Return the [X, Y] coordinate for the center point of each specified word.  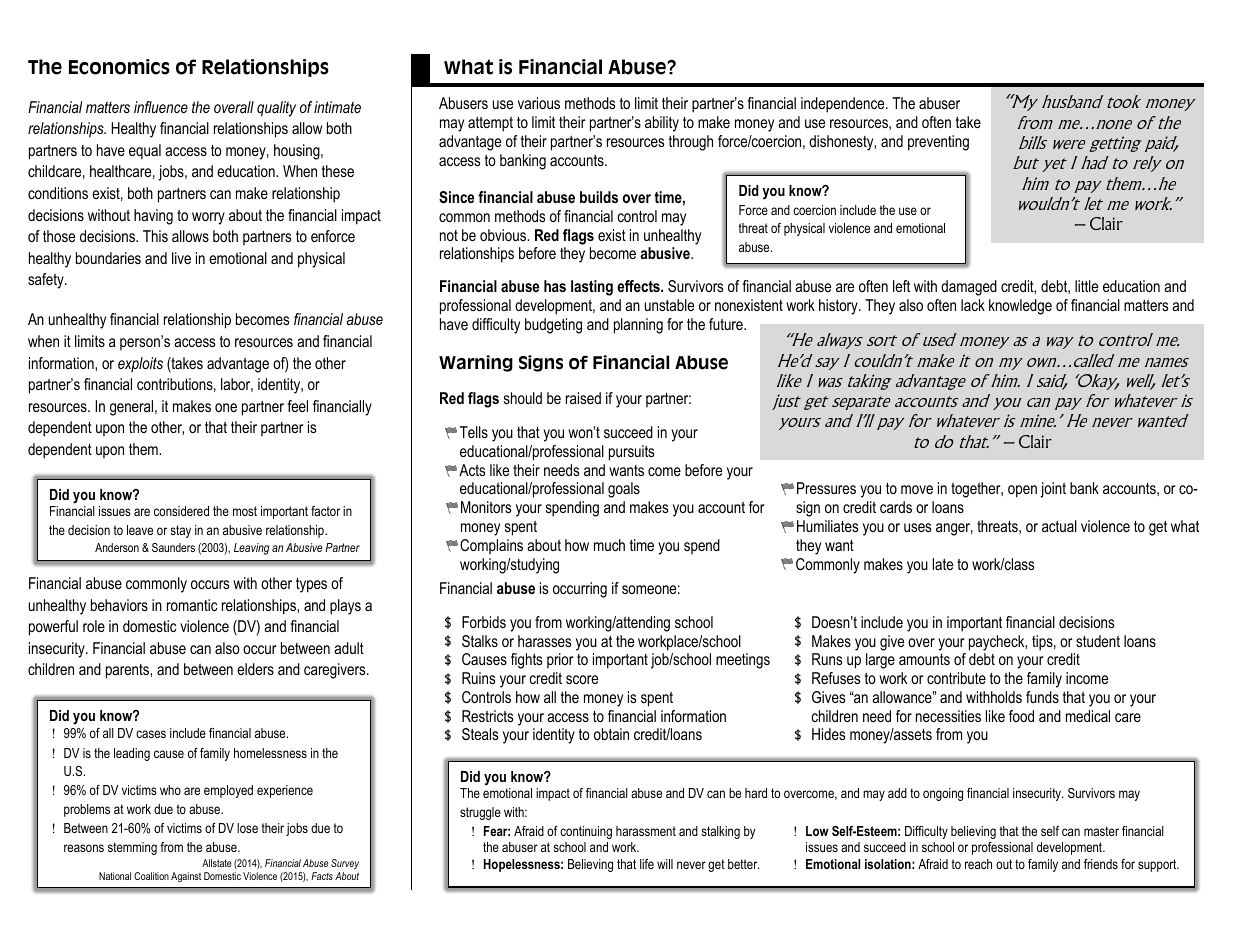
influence [161, 107]
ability [662, 124]
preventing [938, 143]
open [1022, 491]
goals [624, 490]
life [647, 864]
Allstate [217, 863]
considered [181, 511]
